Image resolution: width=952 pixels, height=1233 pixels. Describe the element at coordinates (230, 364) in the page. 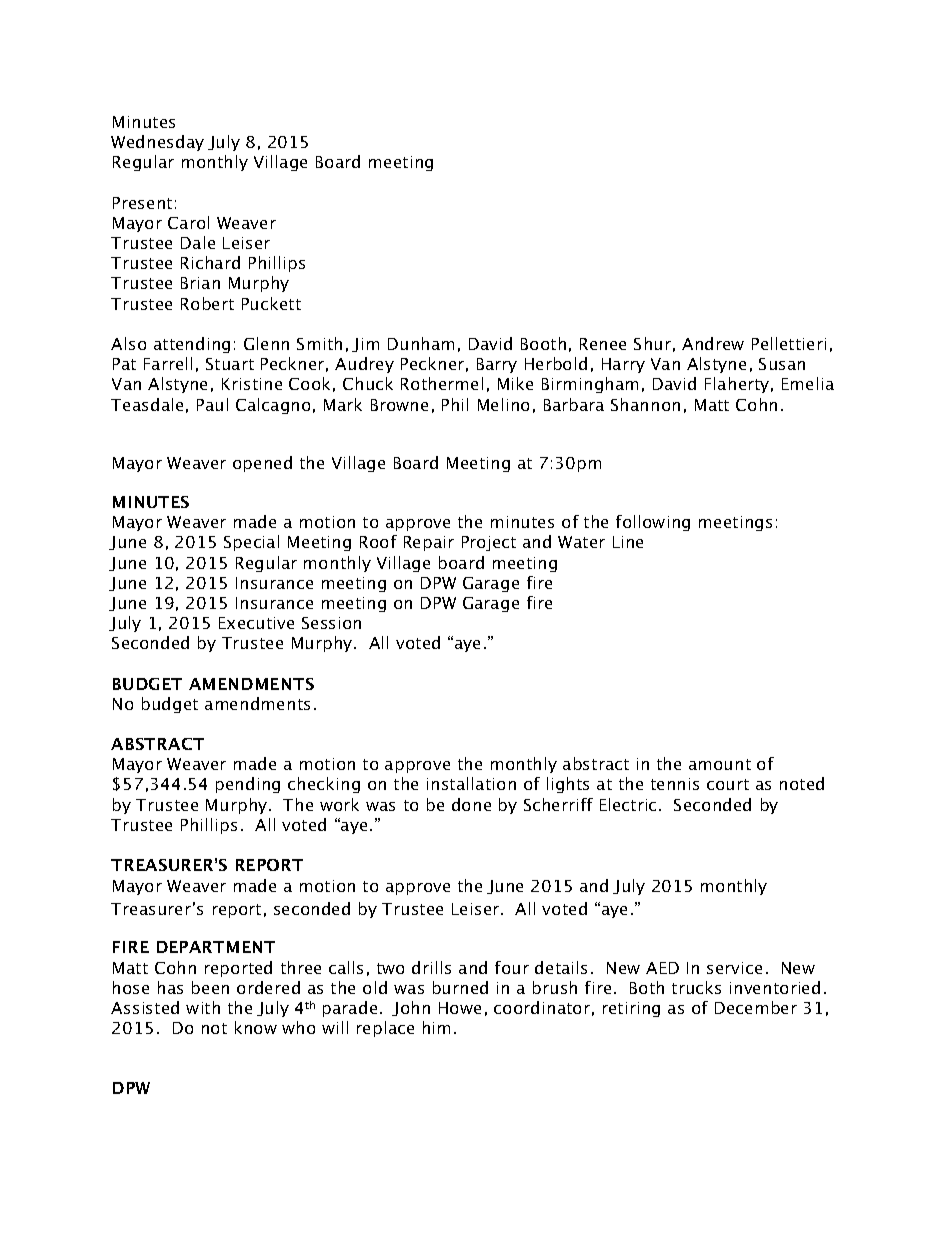

I see `Stuart` at that location.
